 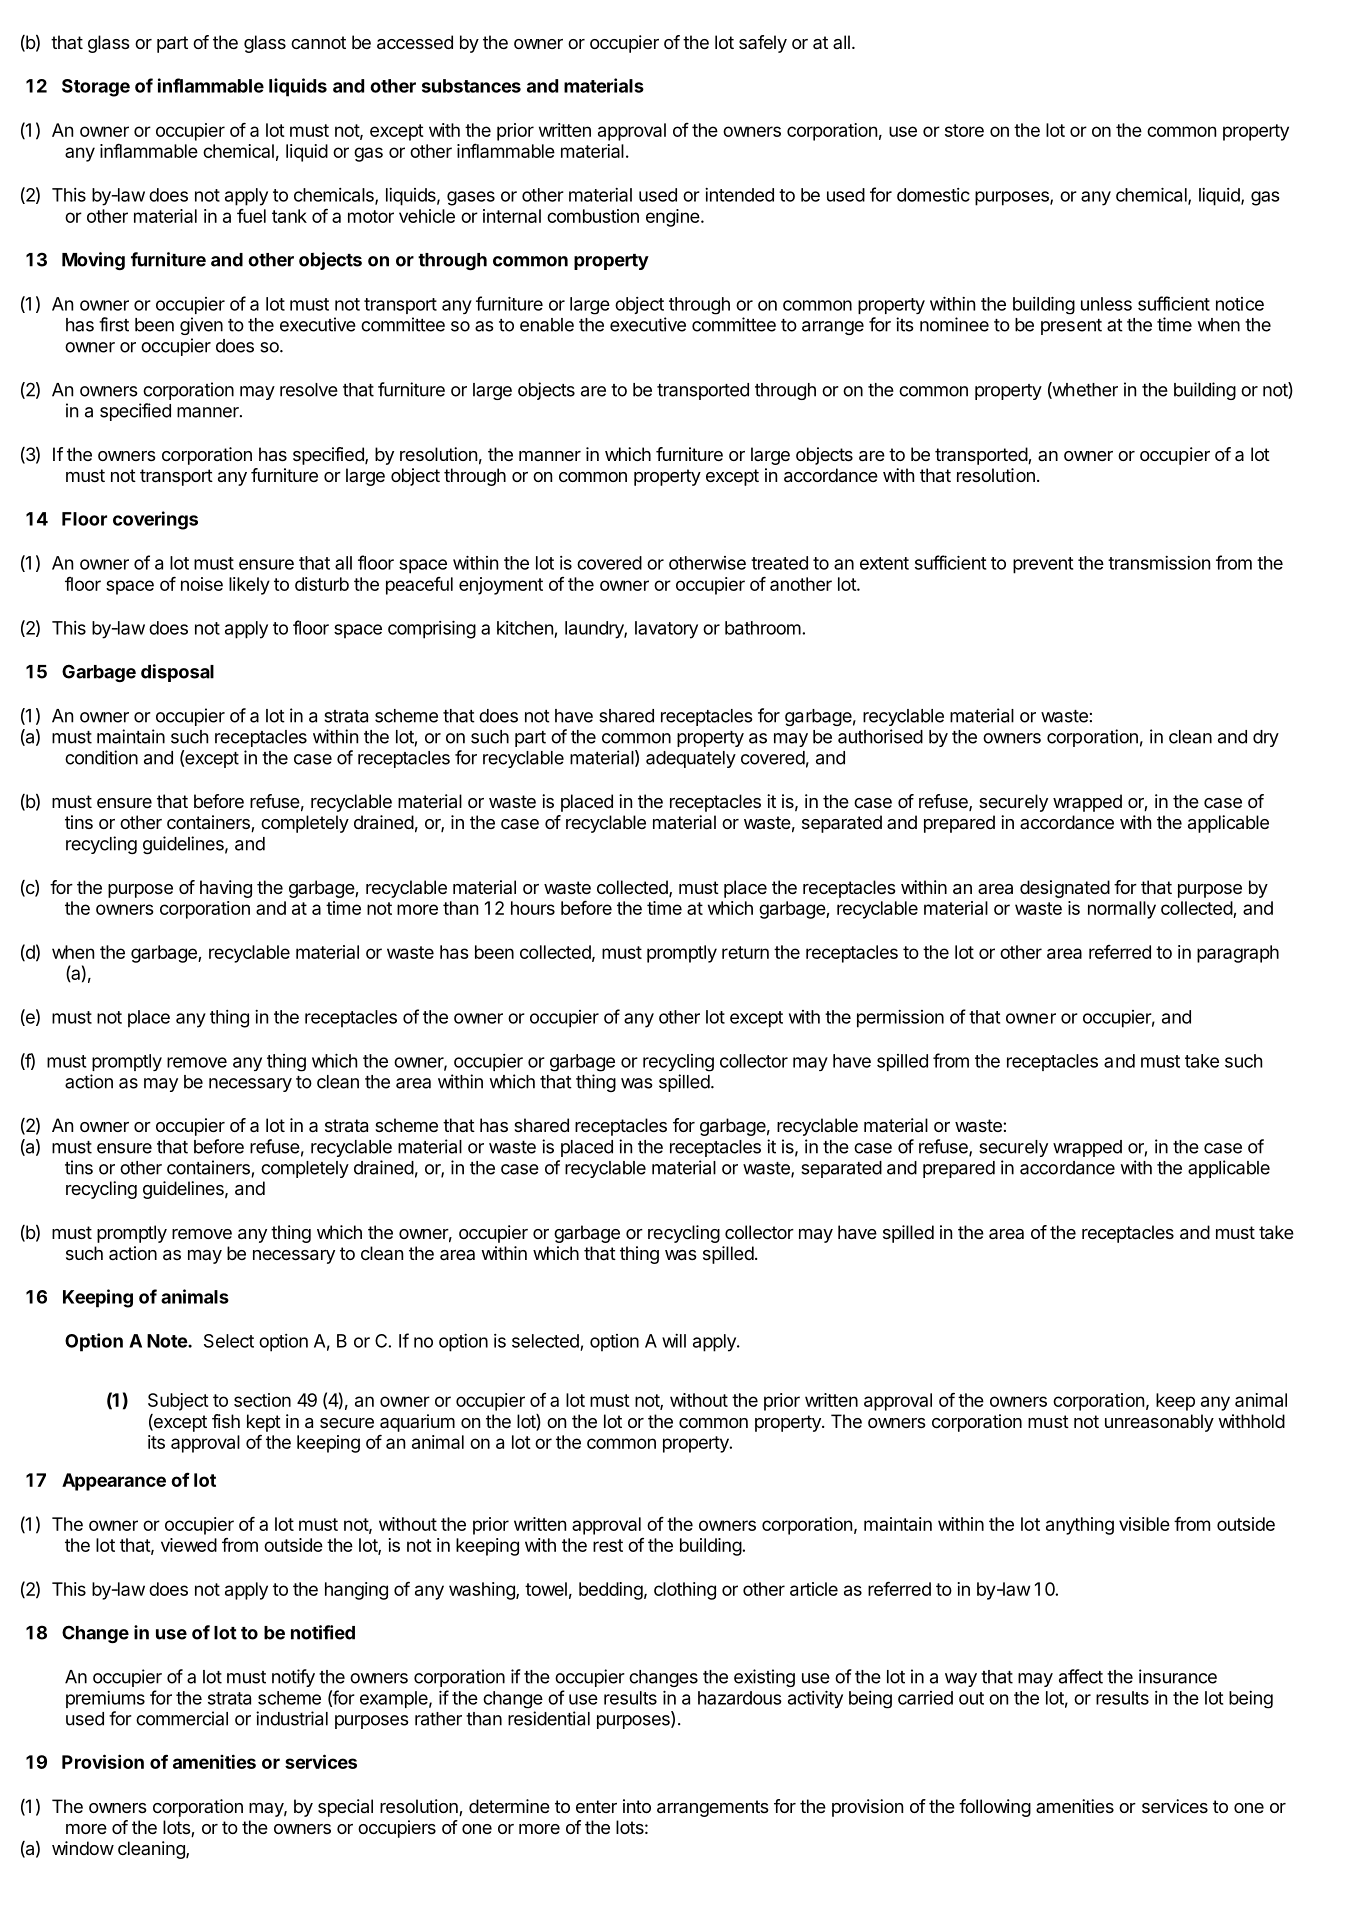 I want to click on safely, so click(x=763, y=44).
